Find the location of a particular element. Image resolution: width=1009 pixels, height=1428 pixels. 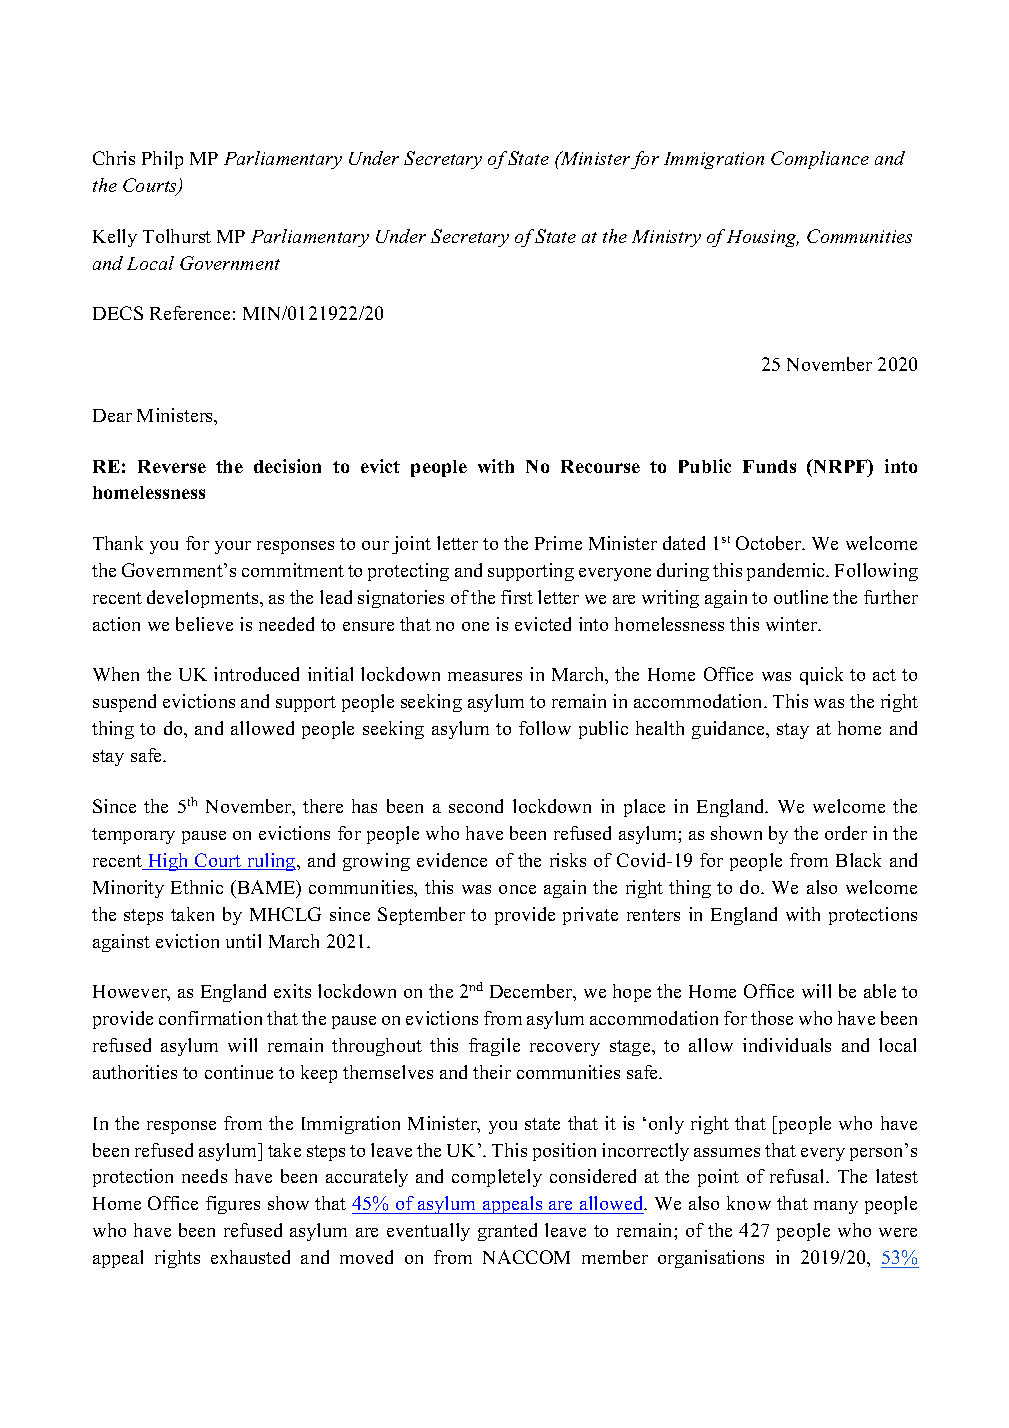

quick is located at coordinates (821, 676).
